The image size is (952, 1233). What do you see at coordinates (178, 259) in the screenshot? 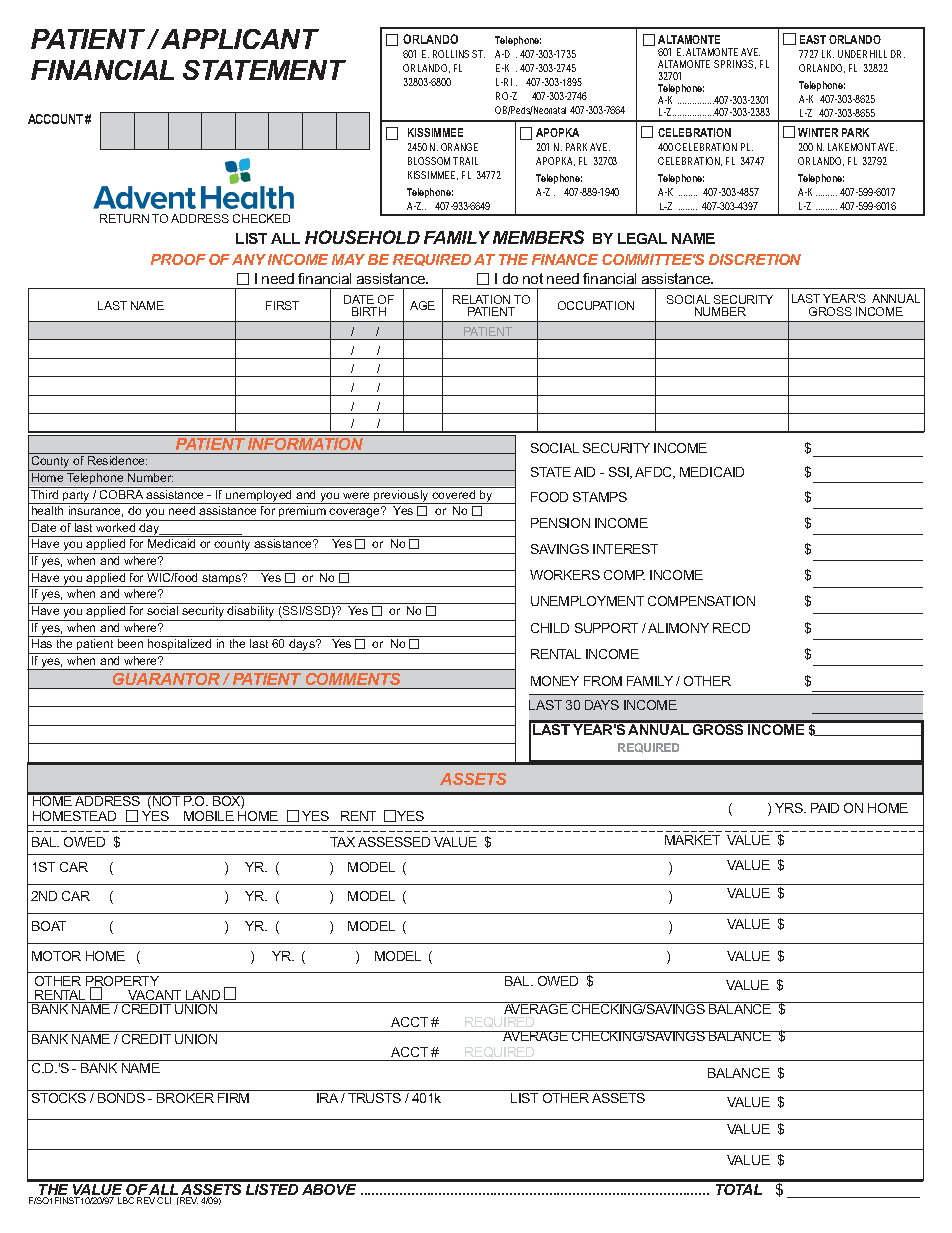
I see `PROOF` at bounding box center [178, 259].
